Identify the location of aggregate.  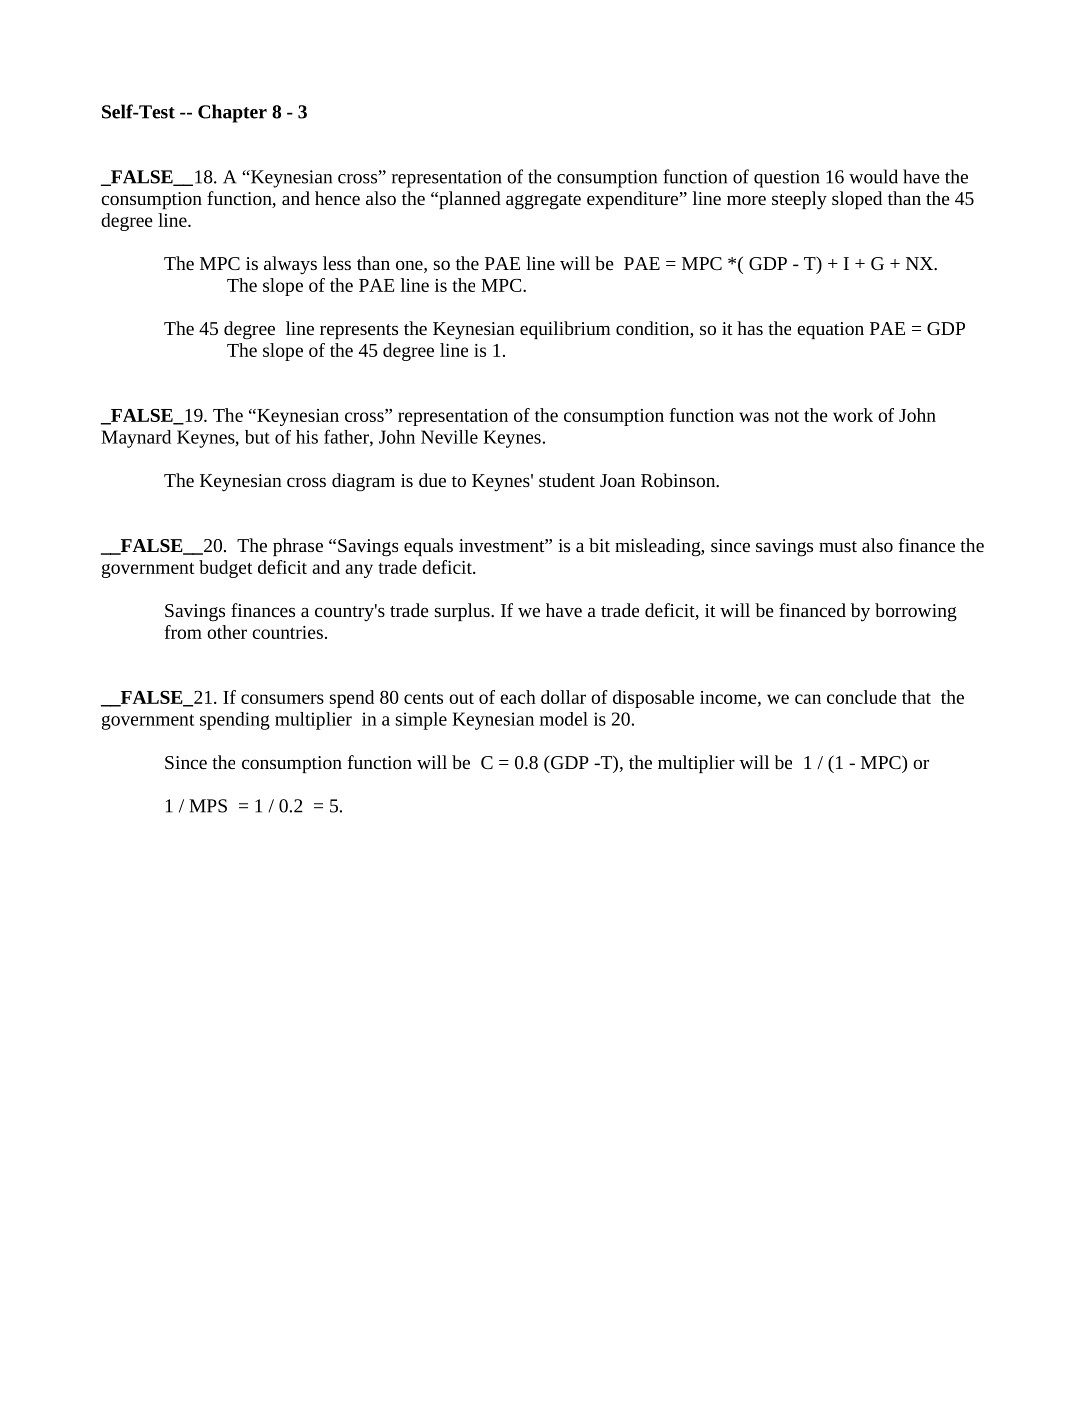
(543, 202).
